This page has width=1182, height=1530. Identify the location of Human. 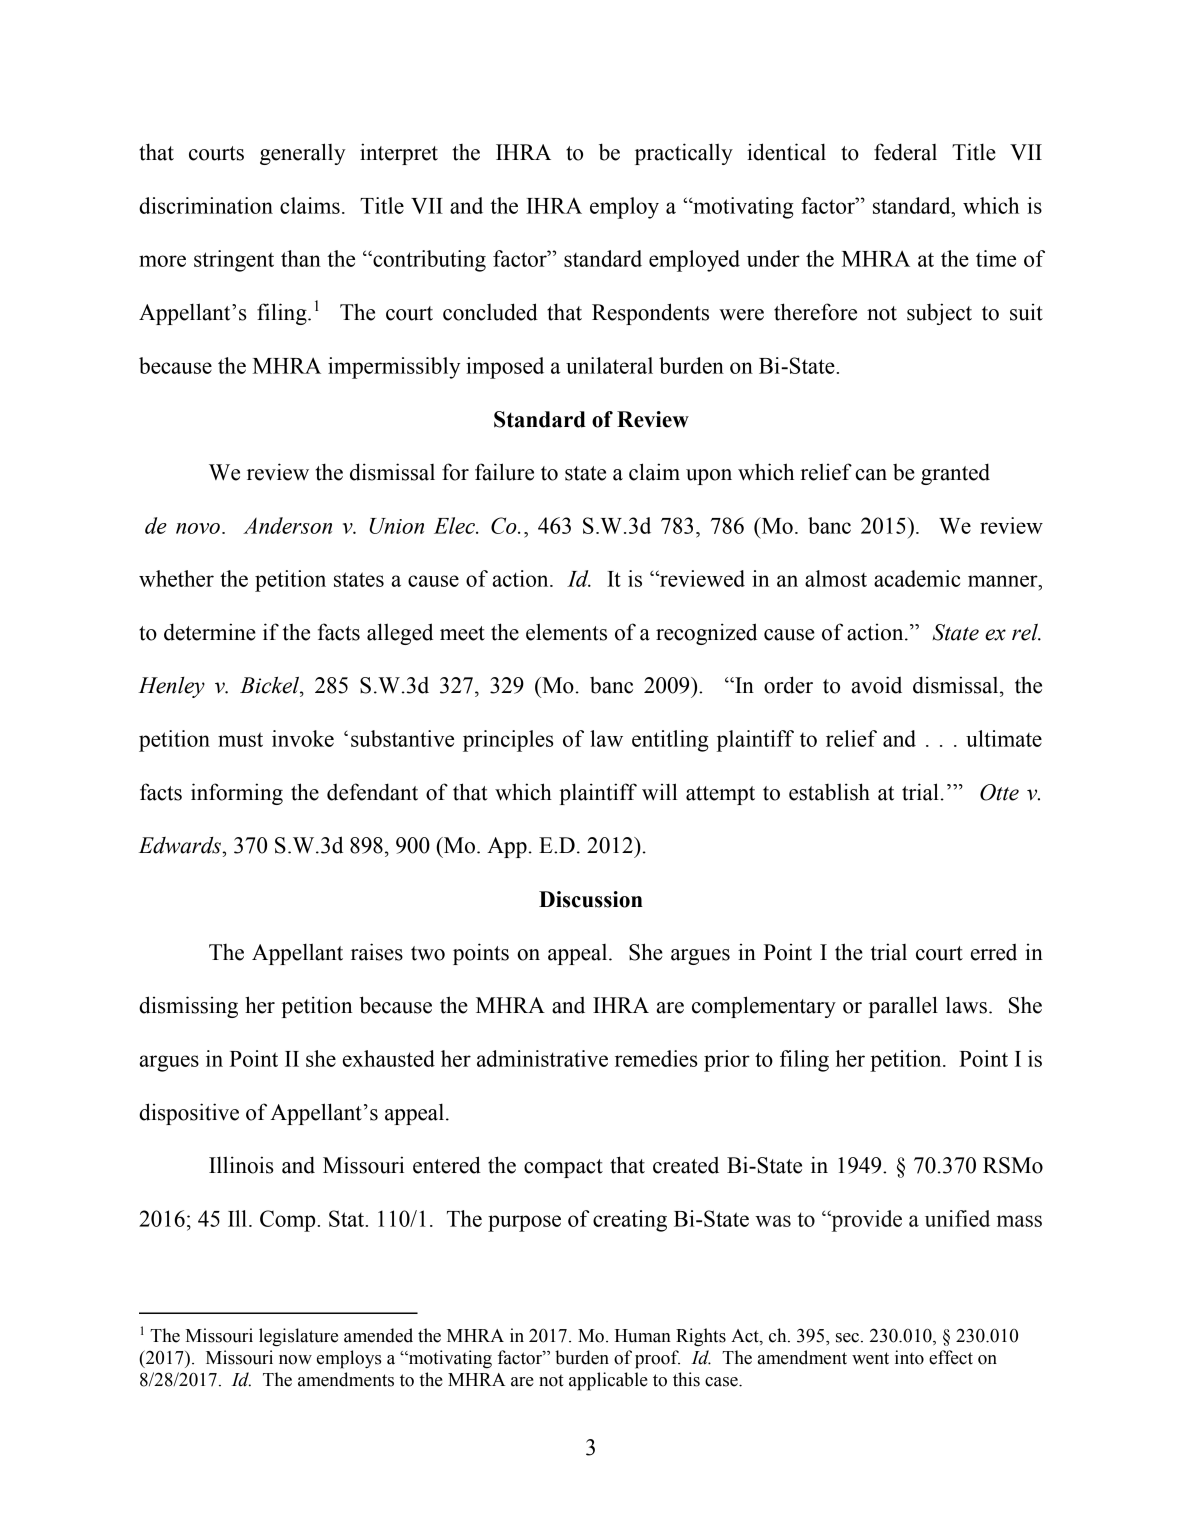
(643, 1336).
